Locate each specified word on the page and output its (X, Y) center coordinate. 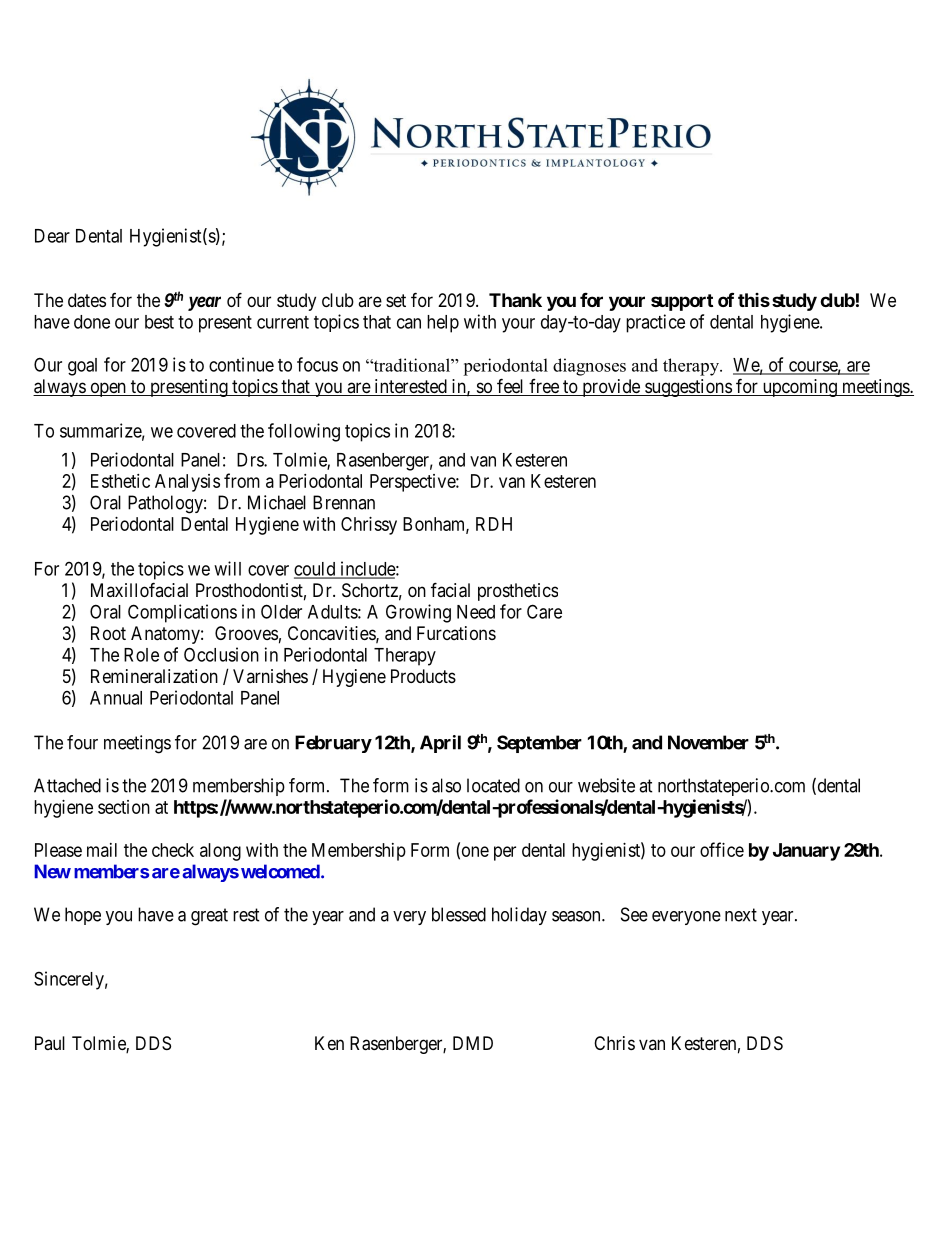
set (396, 300)
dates (87, 300)
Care (544, 611)
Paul (50, 1043)
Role (141, 655)
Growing (418, 613)
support (682, 302)
